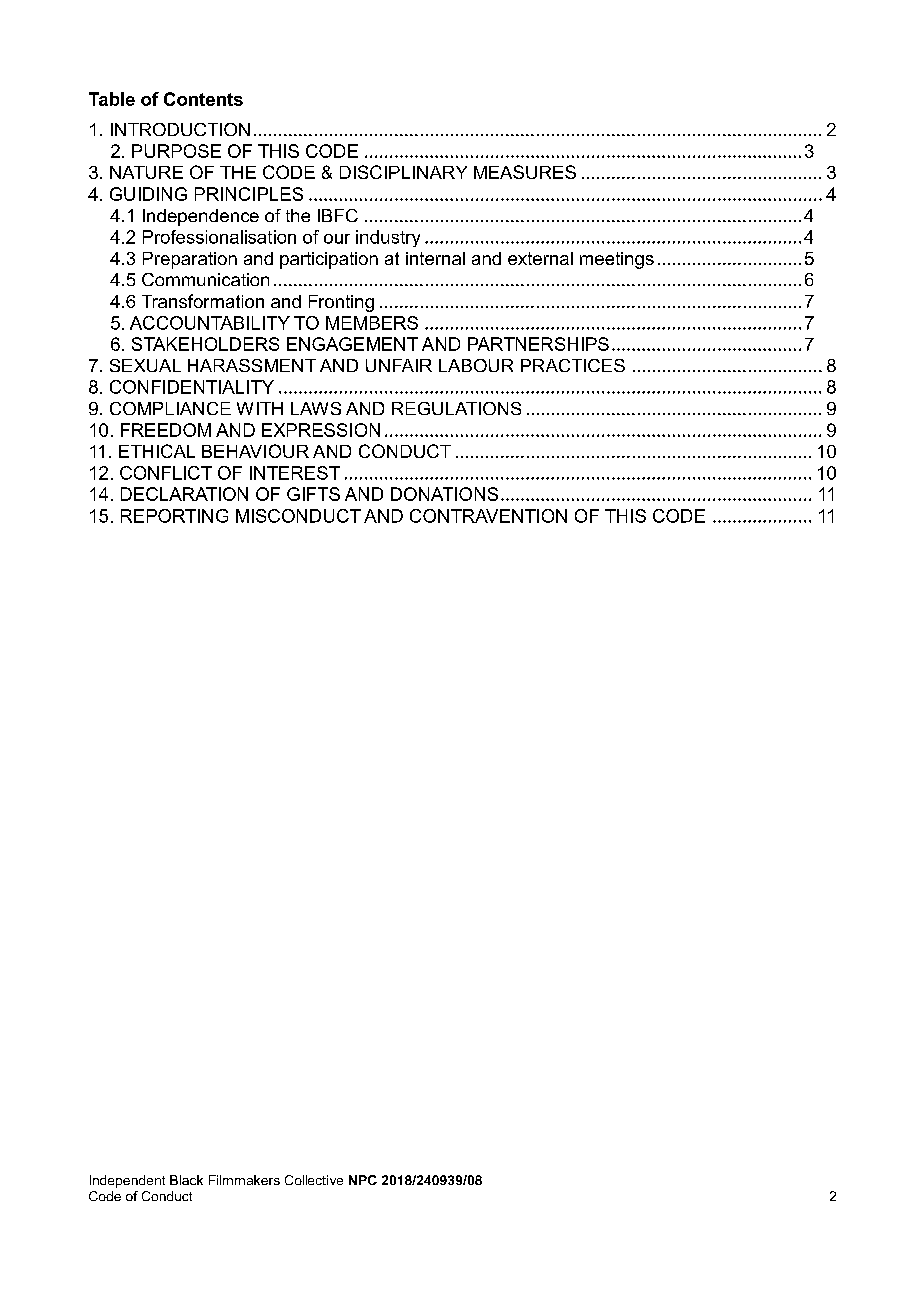  I want to click on DISCIPLINARY, so click(403, 172).
